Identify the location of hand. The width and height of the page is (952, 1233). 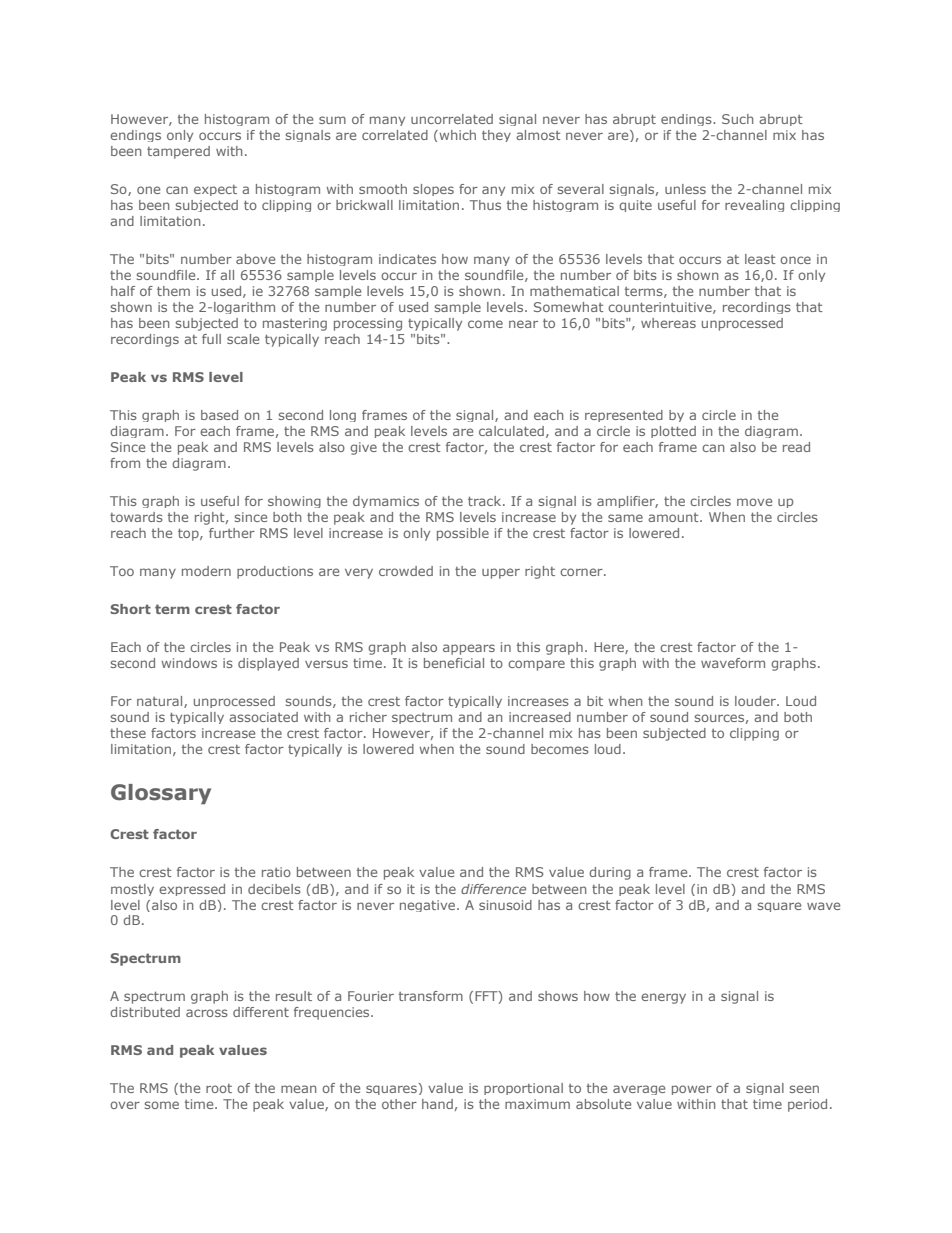
(437, 1104).
